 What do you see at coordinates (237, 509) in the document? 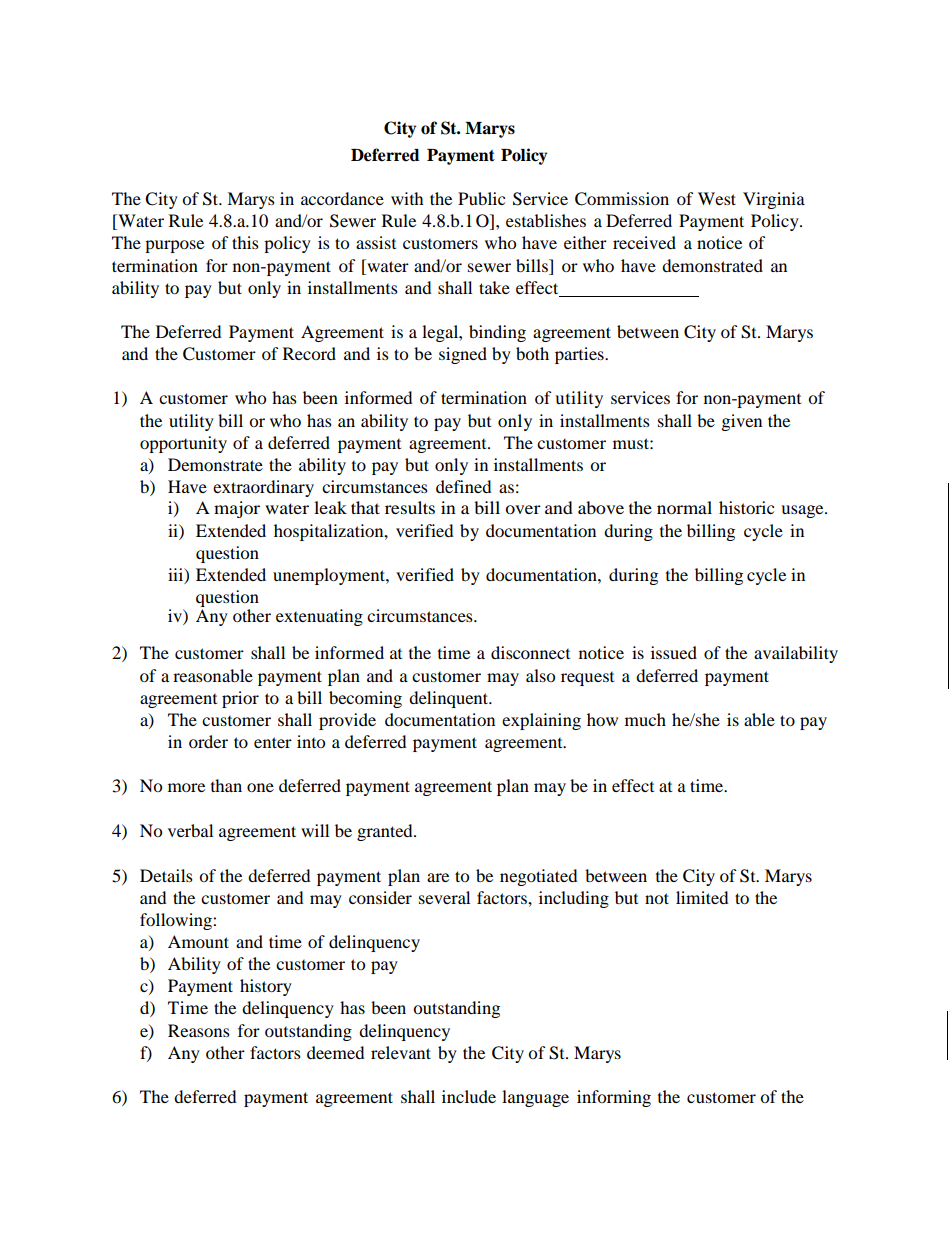
I see `major` at bounding box center [237, 509].
